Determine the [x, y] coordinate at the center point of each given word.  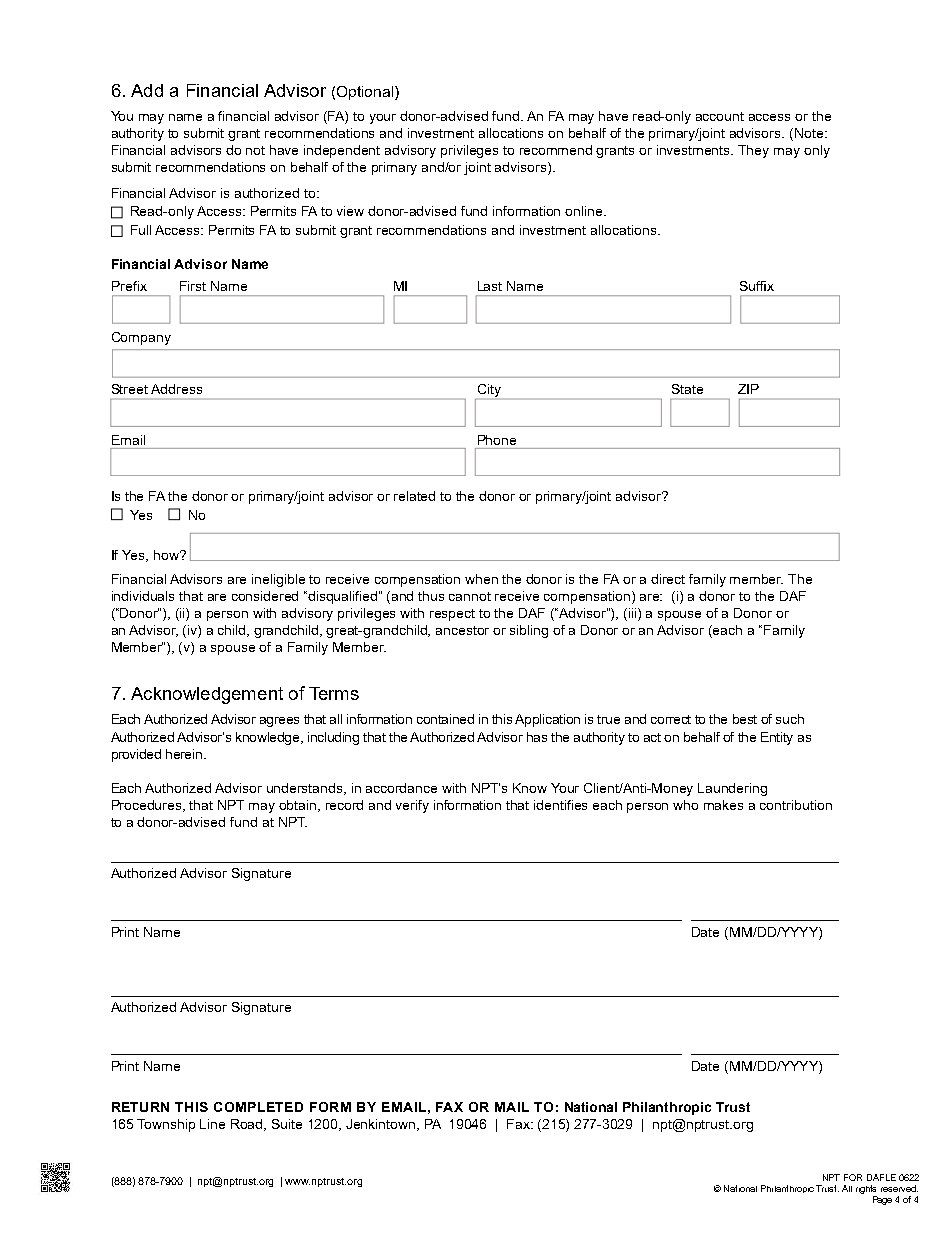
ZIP [748, 389]
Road [248, 1125]
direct [668, 579]
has [537, 737]
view [350, 211]
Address [176, 389]
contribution [796, 805]
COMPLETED [258, 1107]
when [481, 579]
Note [810, 133]
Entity [777, 738]
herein [185, 754]
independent [342, 151]
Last [490, 286]
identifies [560, 805]
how [167, 555]
